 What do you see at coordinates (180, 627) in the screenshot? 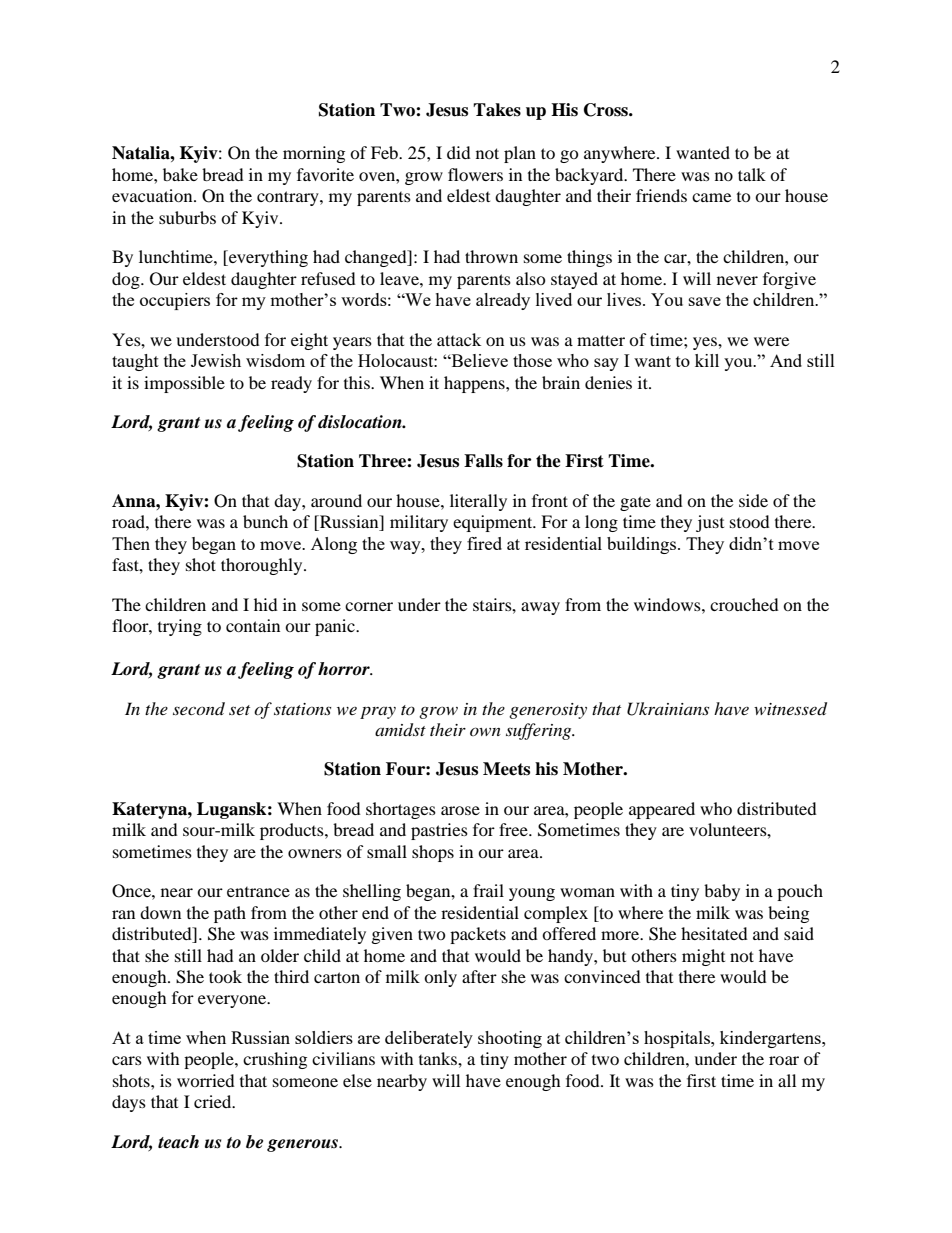
I see `trying` at bounding box center [180, 627].
